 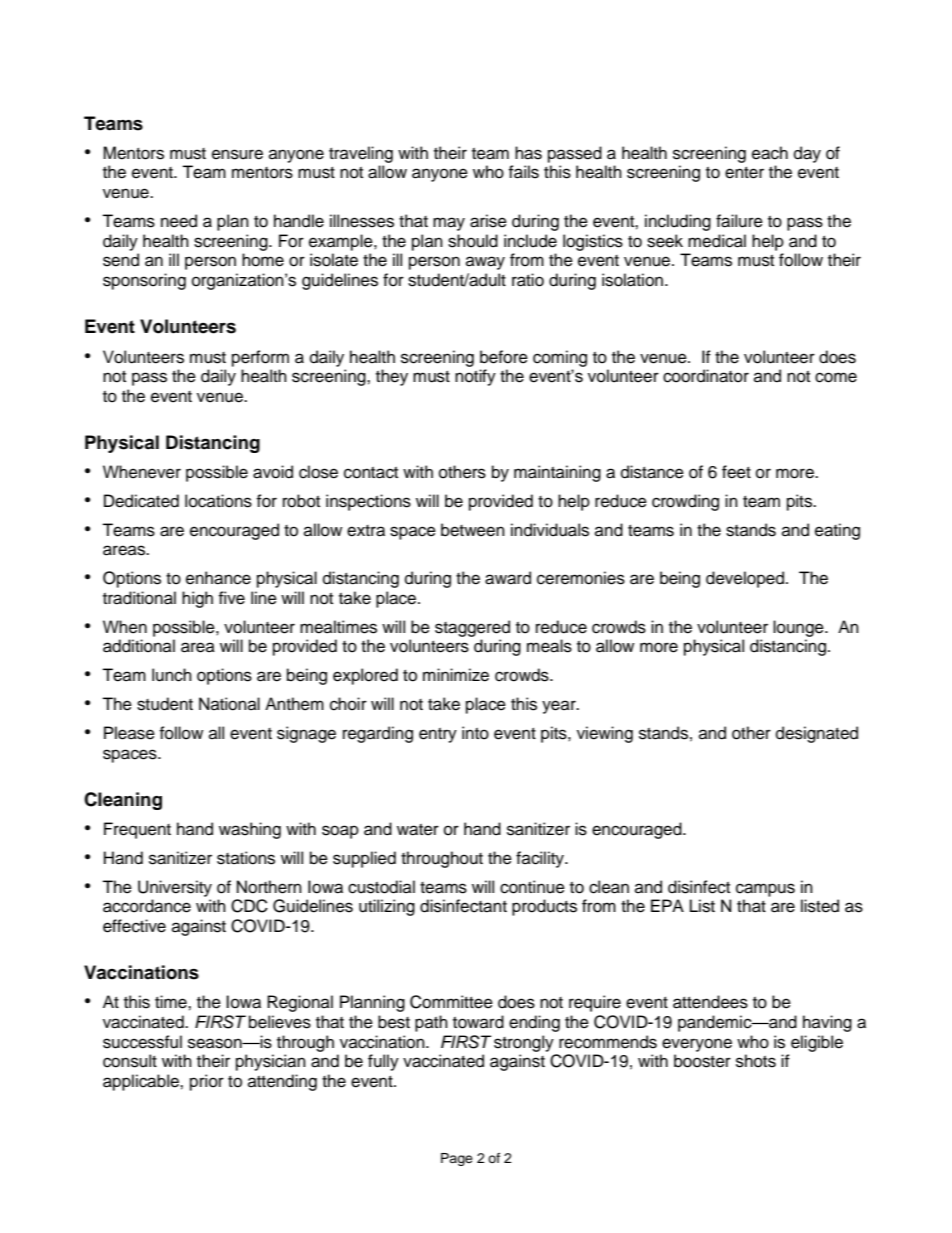 What do you see at coordinates (799, 628) in the page?
I see `lounge` at bounding box center [799, 628].
